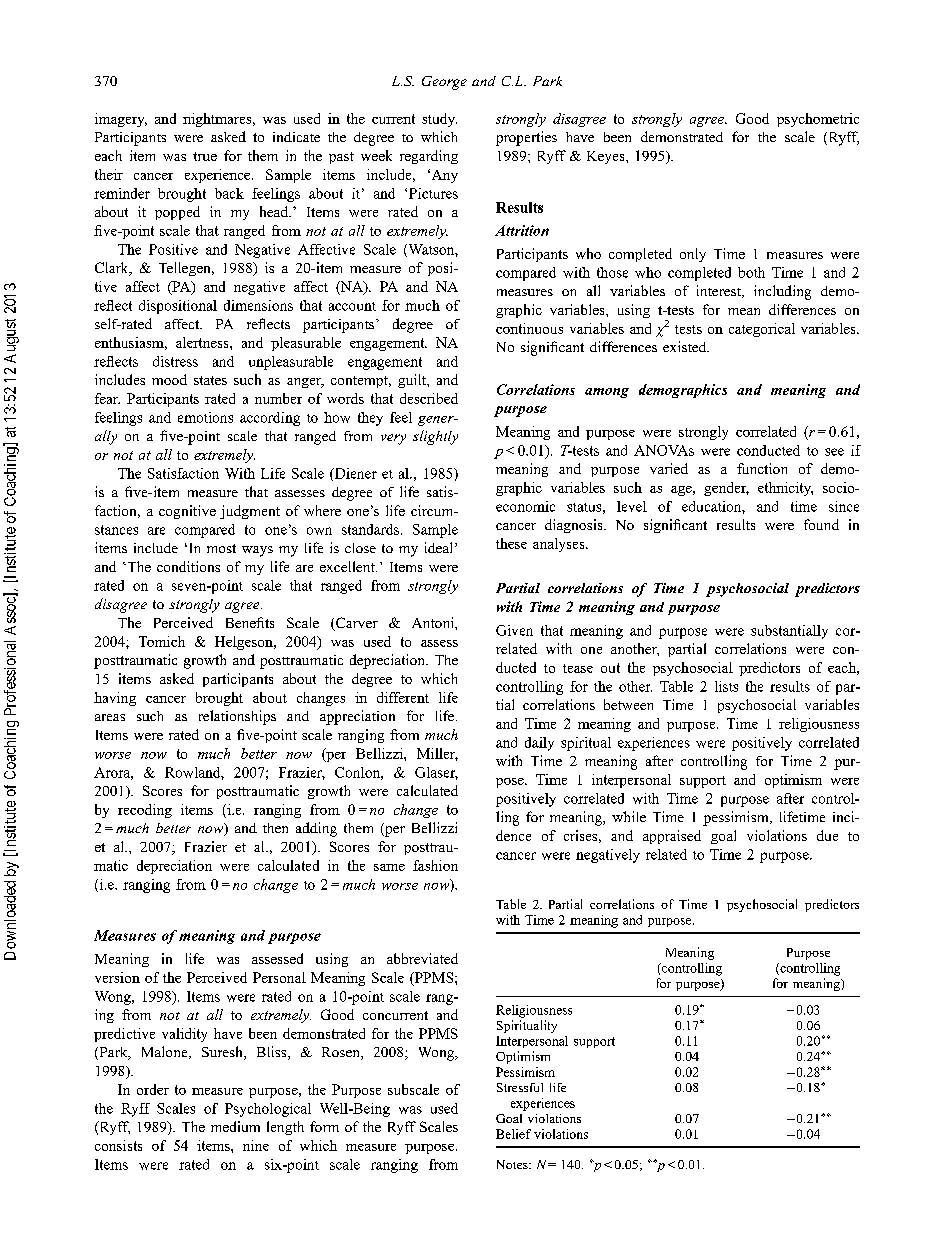 The width and height of the page is (952, 1240). I want to click on conditions, so click(188, 566).
